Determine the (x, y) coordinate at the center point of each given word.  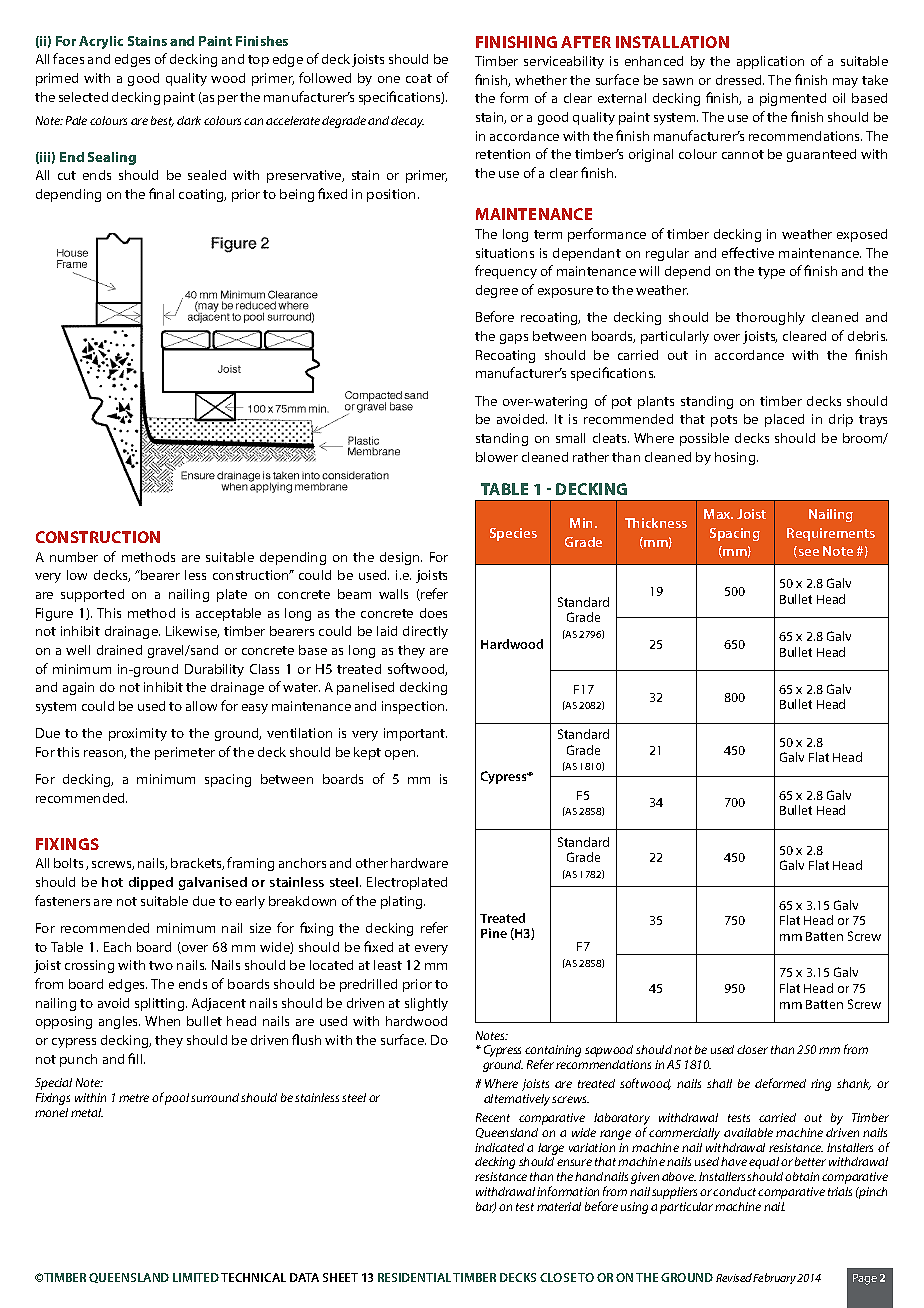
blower (497, 457)
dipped (151, 883)
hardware (419, 863)
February (775, 1278)
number (74, 557)
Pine (494, 933)
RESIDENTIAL (414, 1277)
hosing (736, 458)
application (770, 62)
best (162, 121)
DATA (304, 1277)
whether (541, 80)
